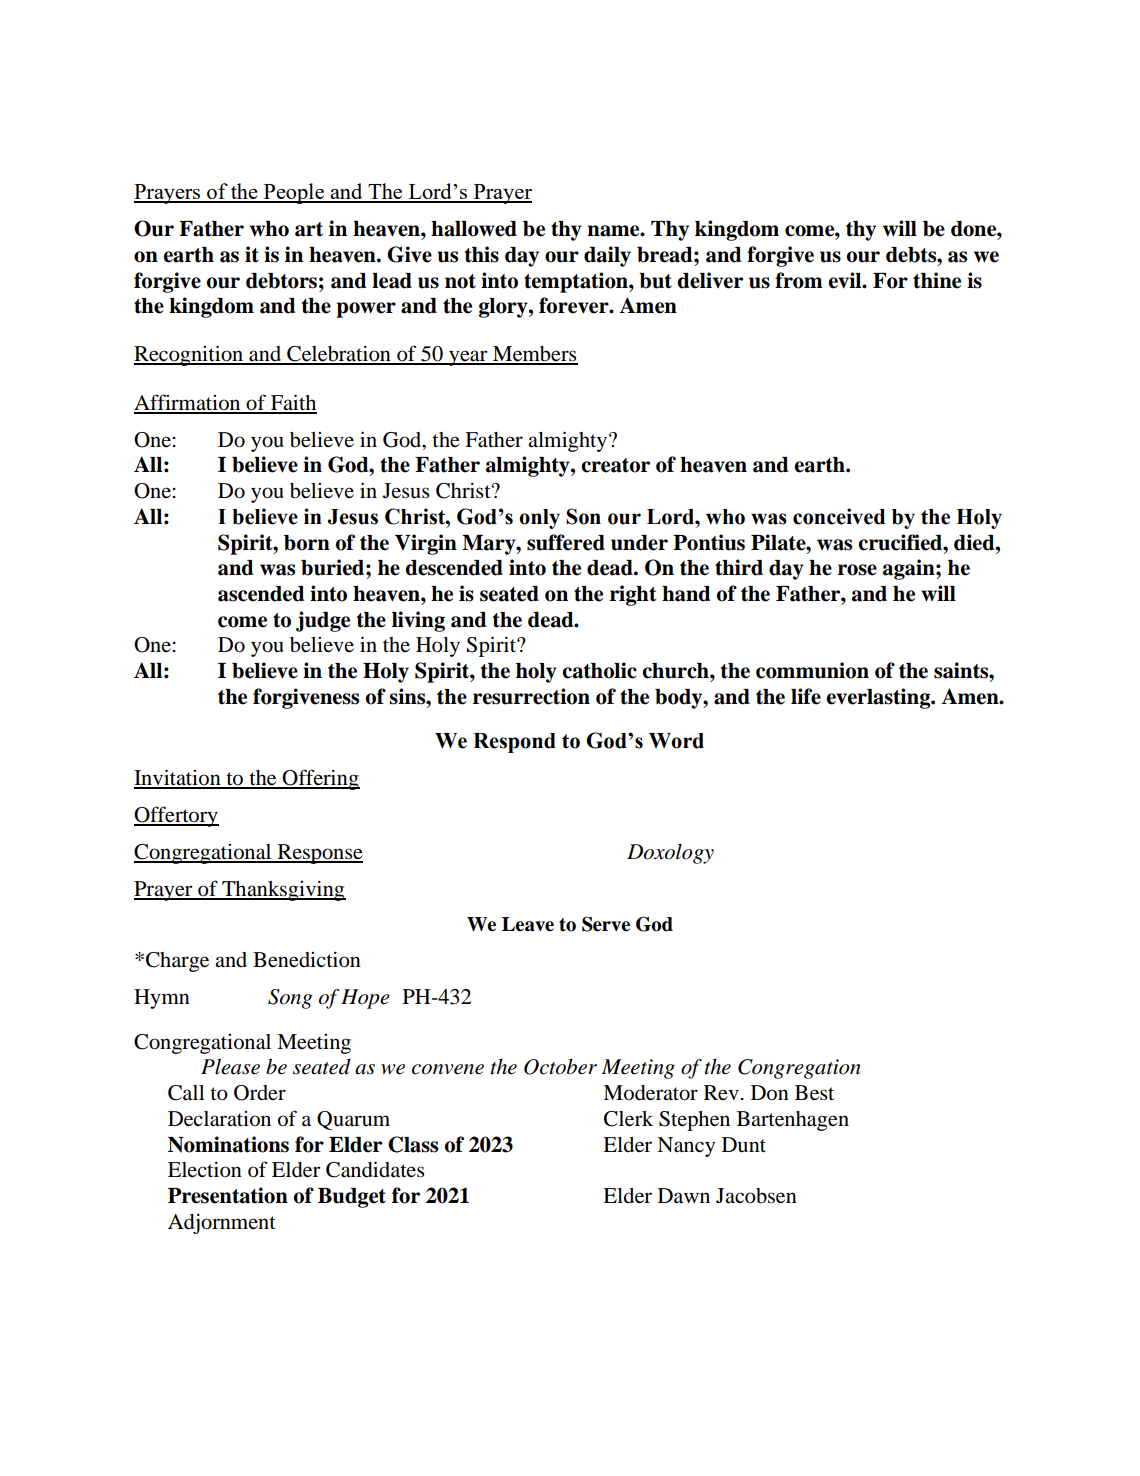 Image resolution: width=1140 pixels, height=1476 pixels. I want to click on ascended, so click(261, 594).
